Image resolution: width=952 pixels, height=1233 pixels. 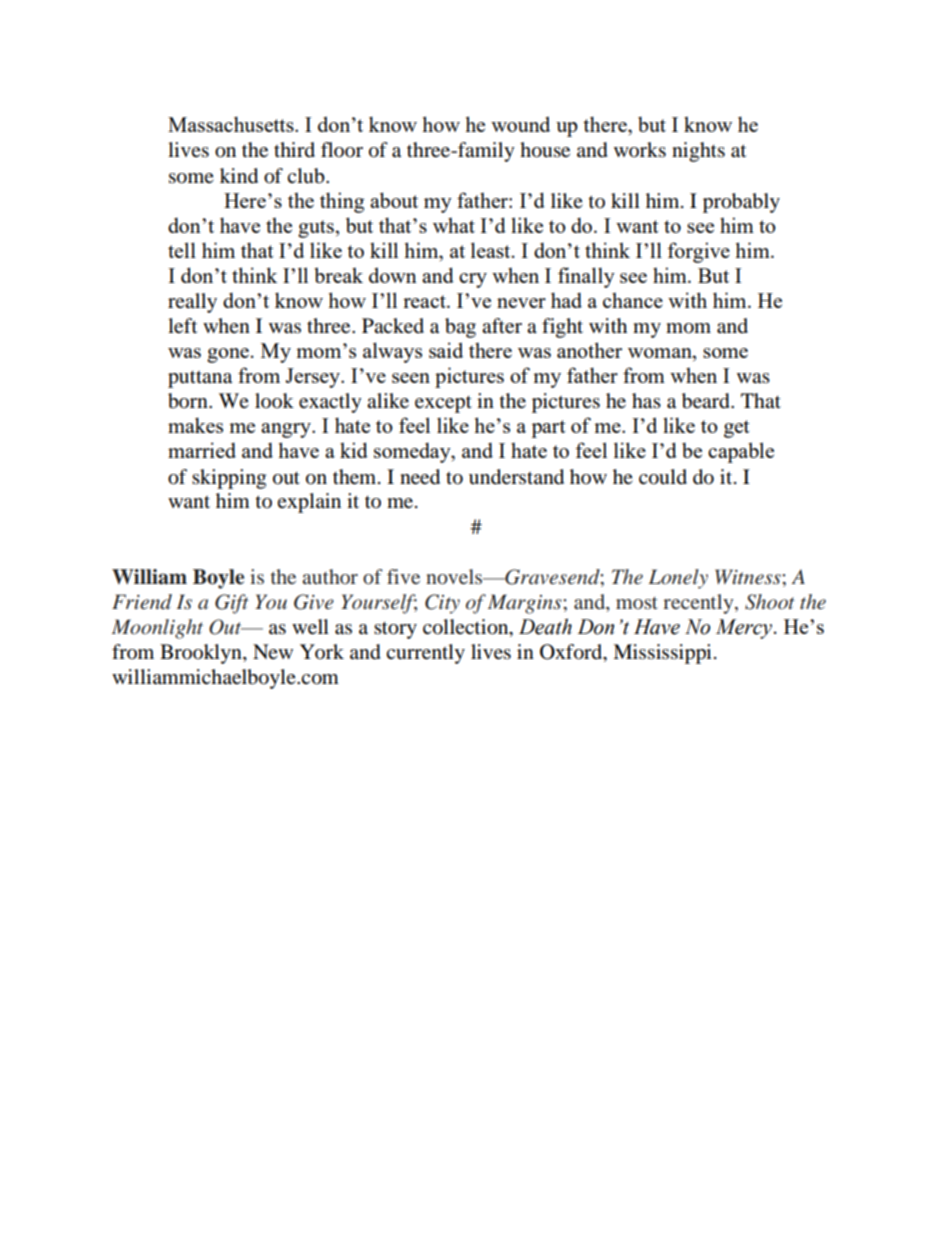 I want to click on except, so click(x=443, y=404).
